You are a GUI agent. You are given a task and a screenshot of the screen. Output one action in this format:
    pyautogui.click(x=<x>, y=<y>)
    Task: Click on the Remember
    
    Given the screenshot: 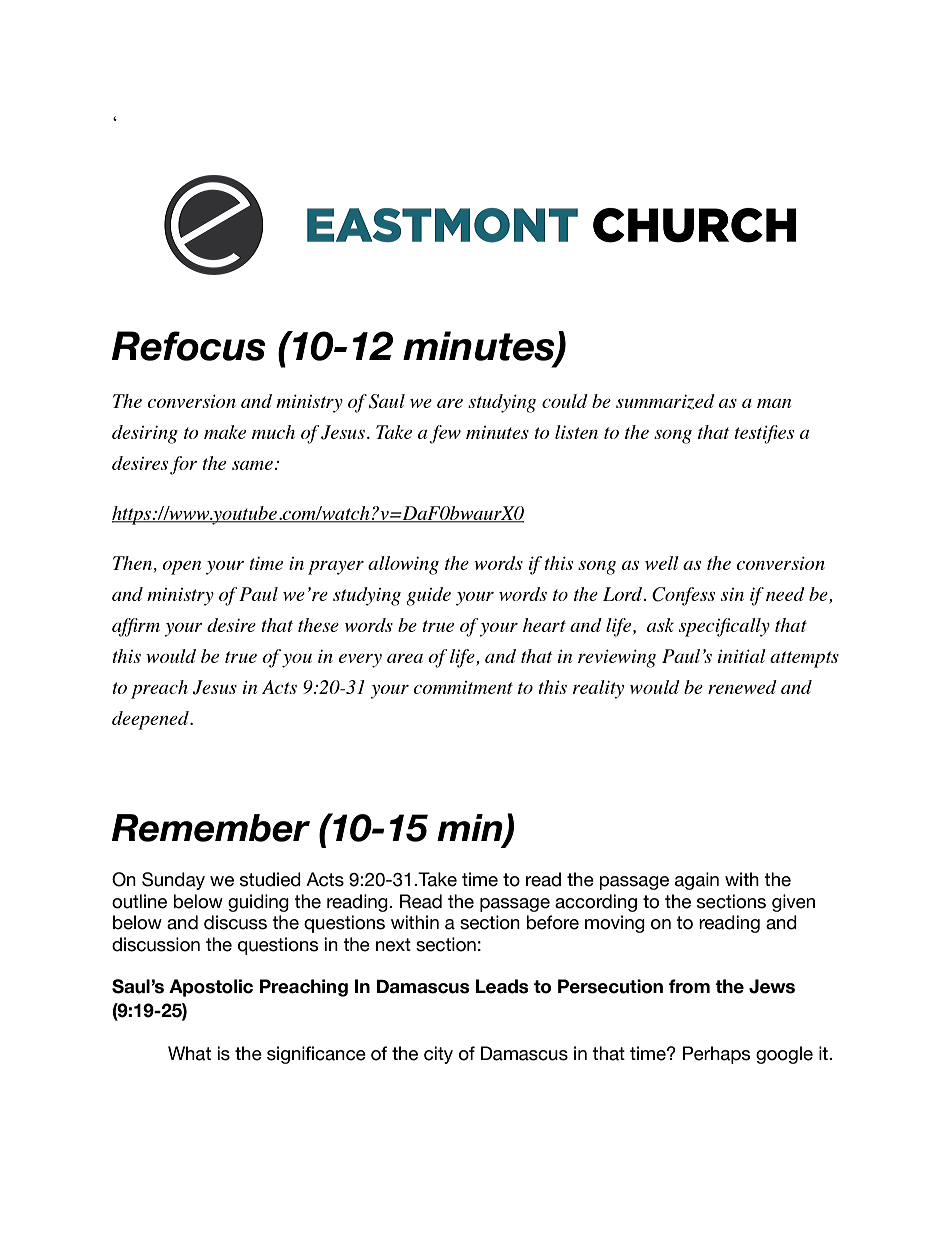 What is the action you would take?
    pyautogui.click(x=211, y=828)
